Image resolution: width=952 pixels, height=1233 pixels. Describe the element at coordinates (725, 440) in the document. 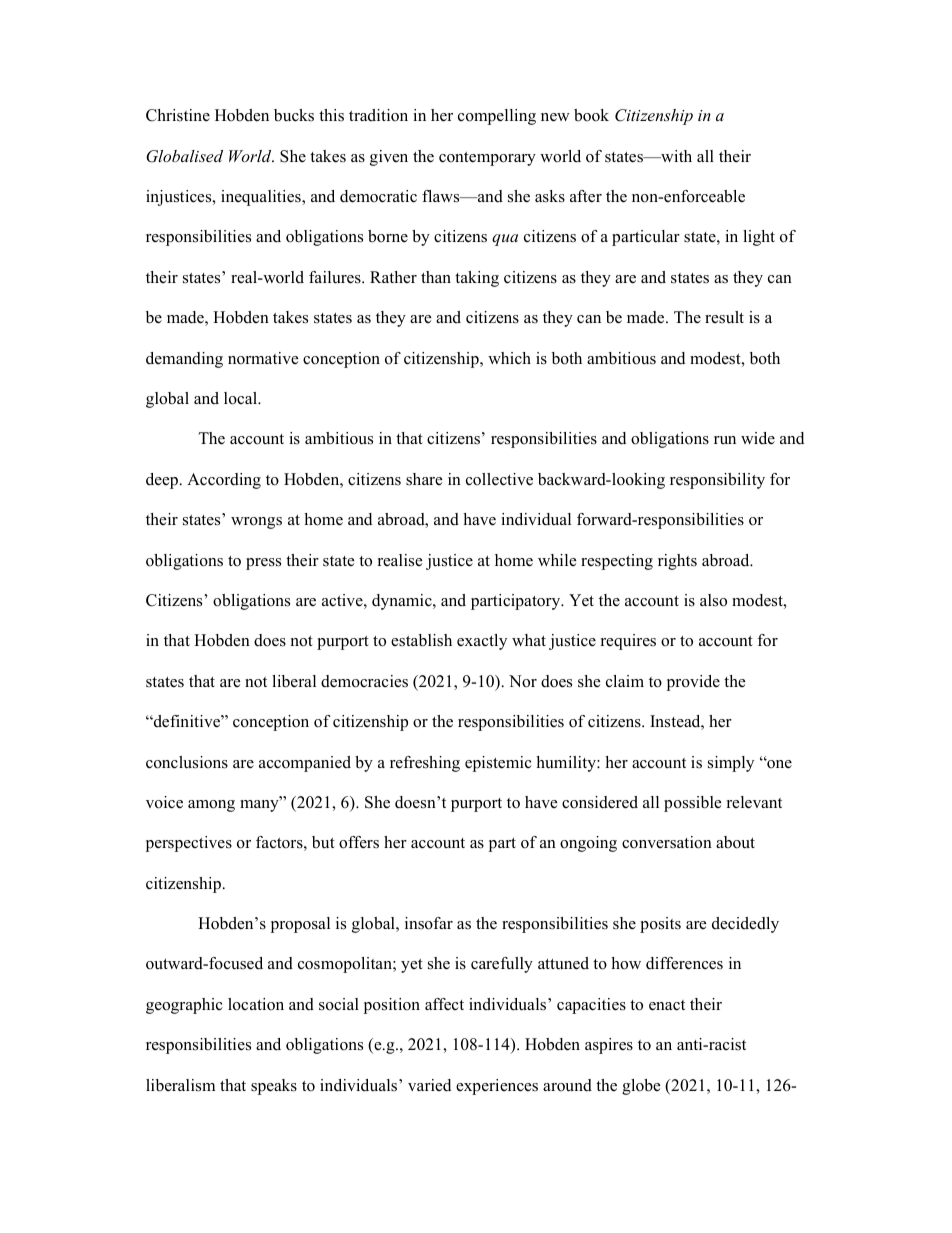

I see `run` at that location.
